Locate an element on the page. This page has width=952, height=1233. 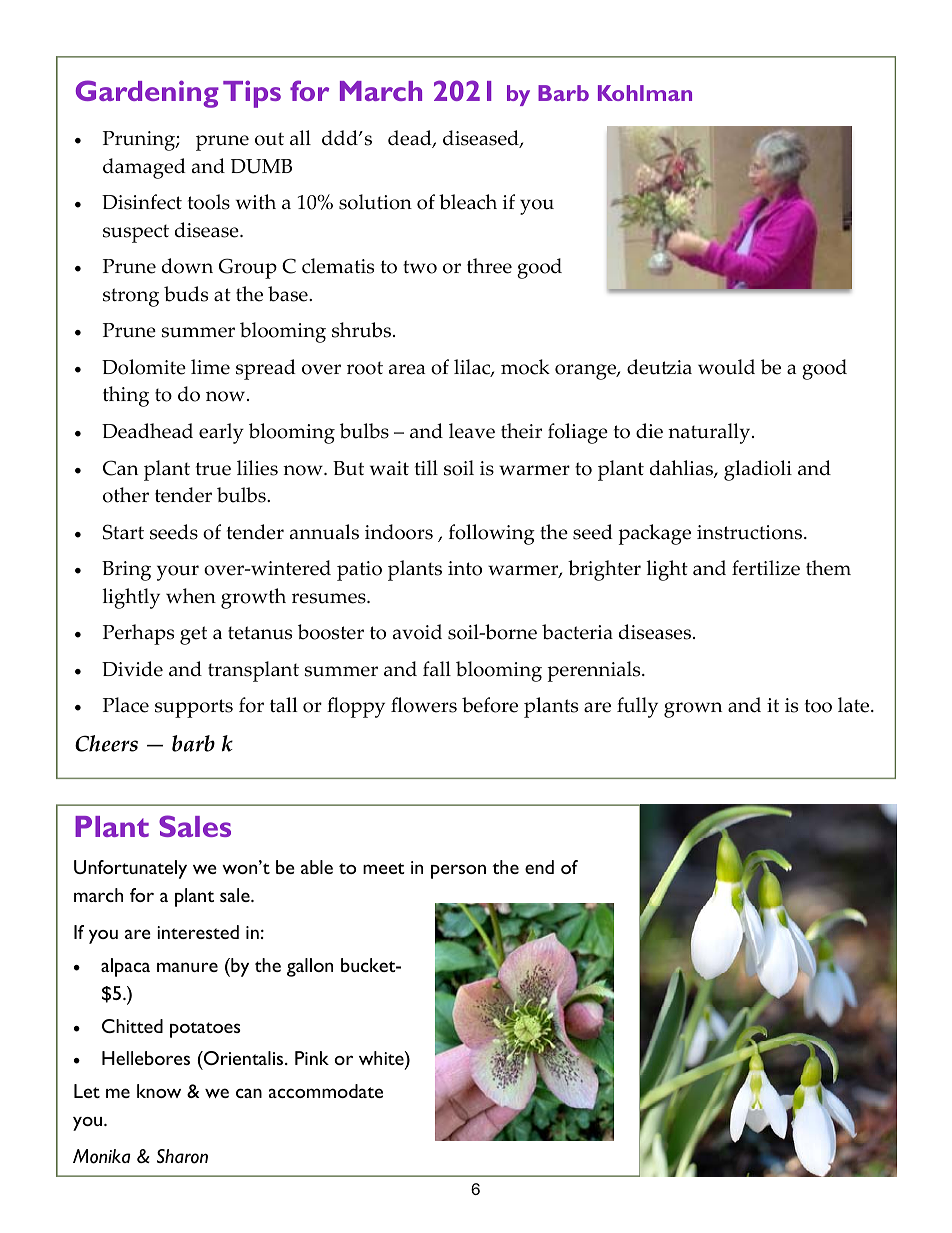
get is located at coordinates (193, 635).
